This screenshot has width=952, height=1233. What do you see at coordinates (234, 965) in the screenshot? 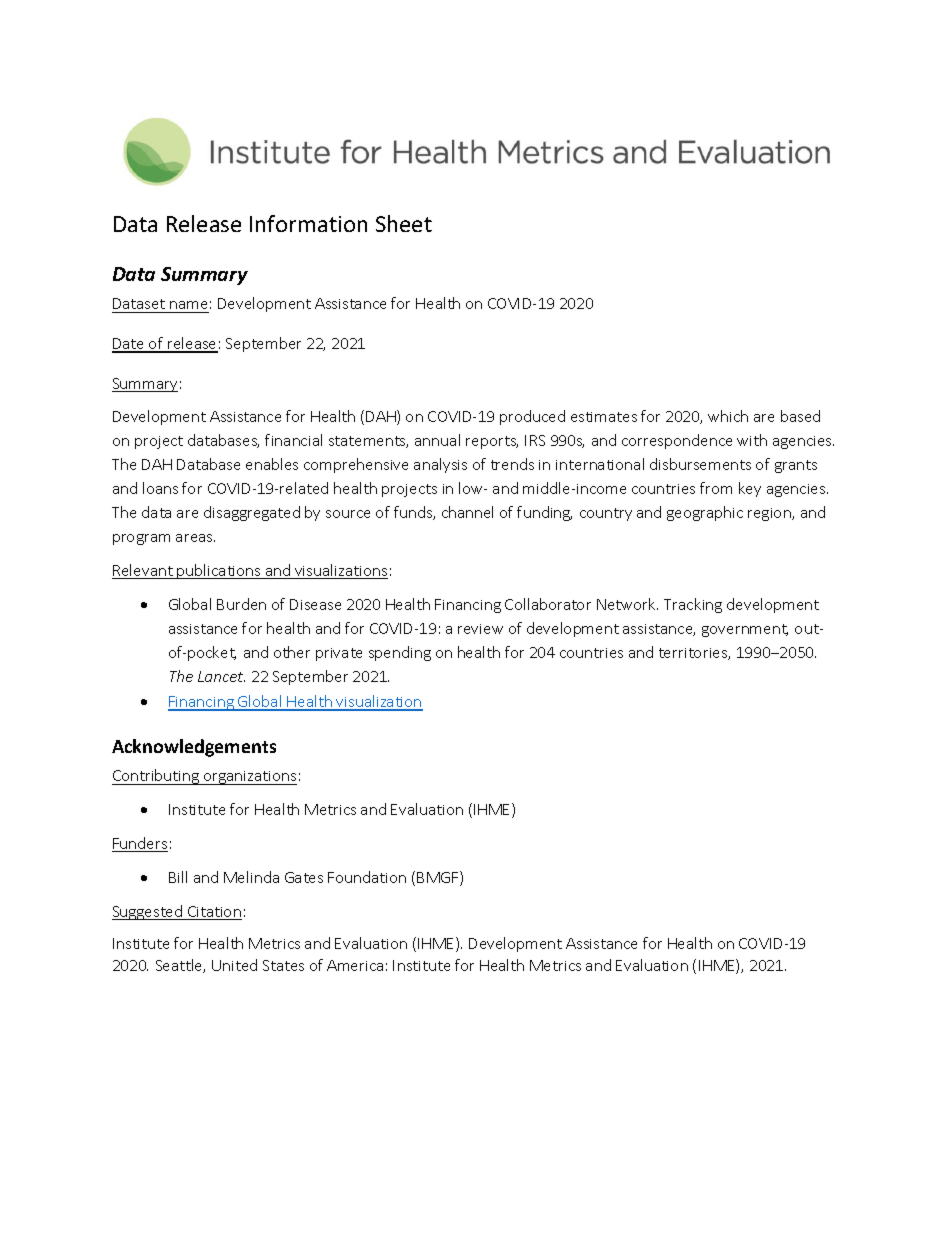
I see `United` at bounding box center [234, 965].
